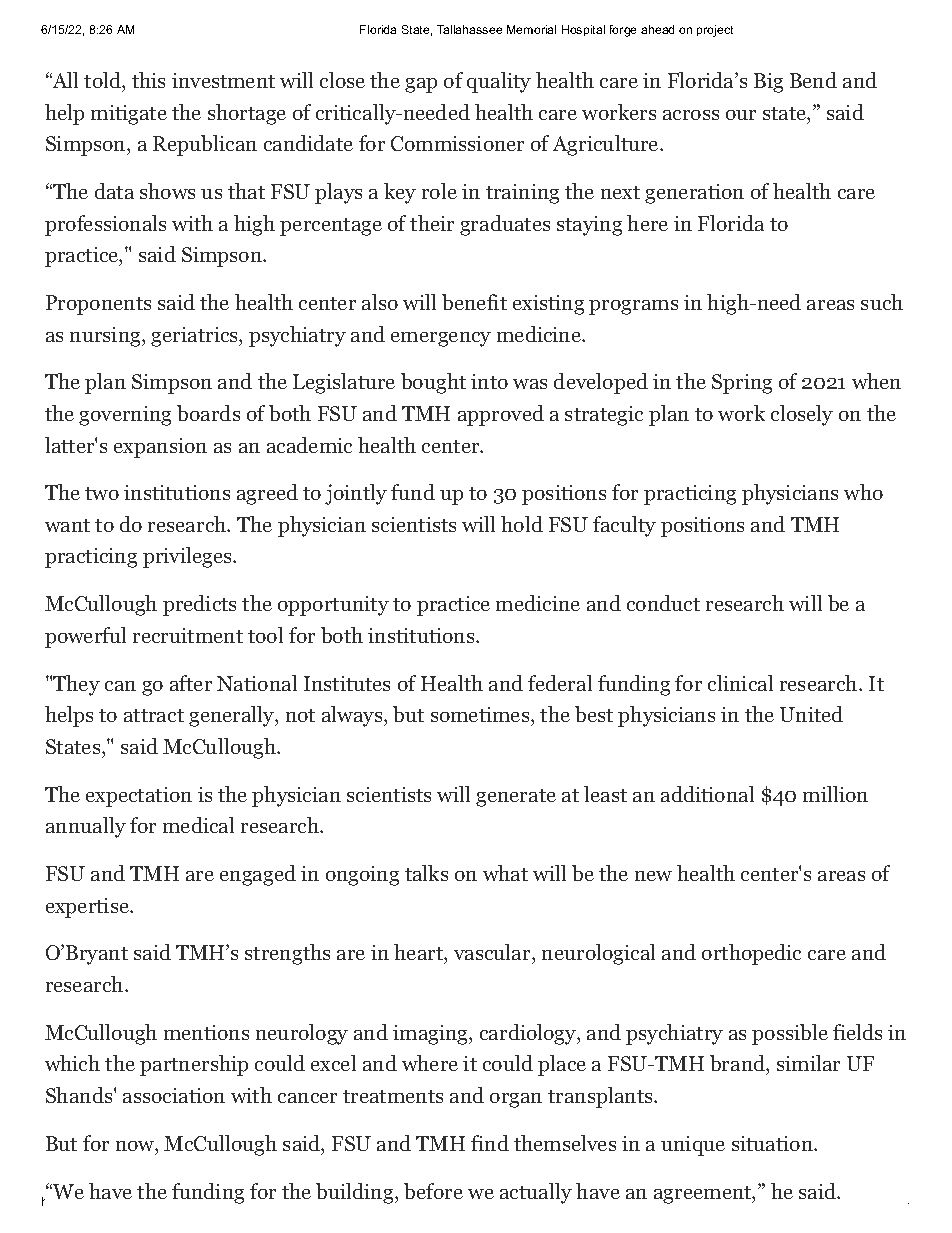 Image resolution: width=952 pixels, height=1233 pixels. Describe the element at coordinates (741, 115) in the screenshot. I see `our` at that location.
